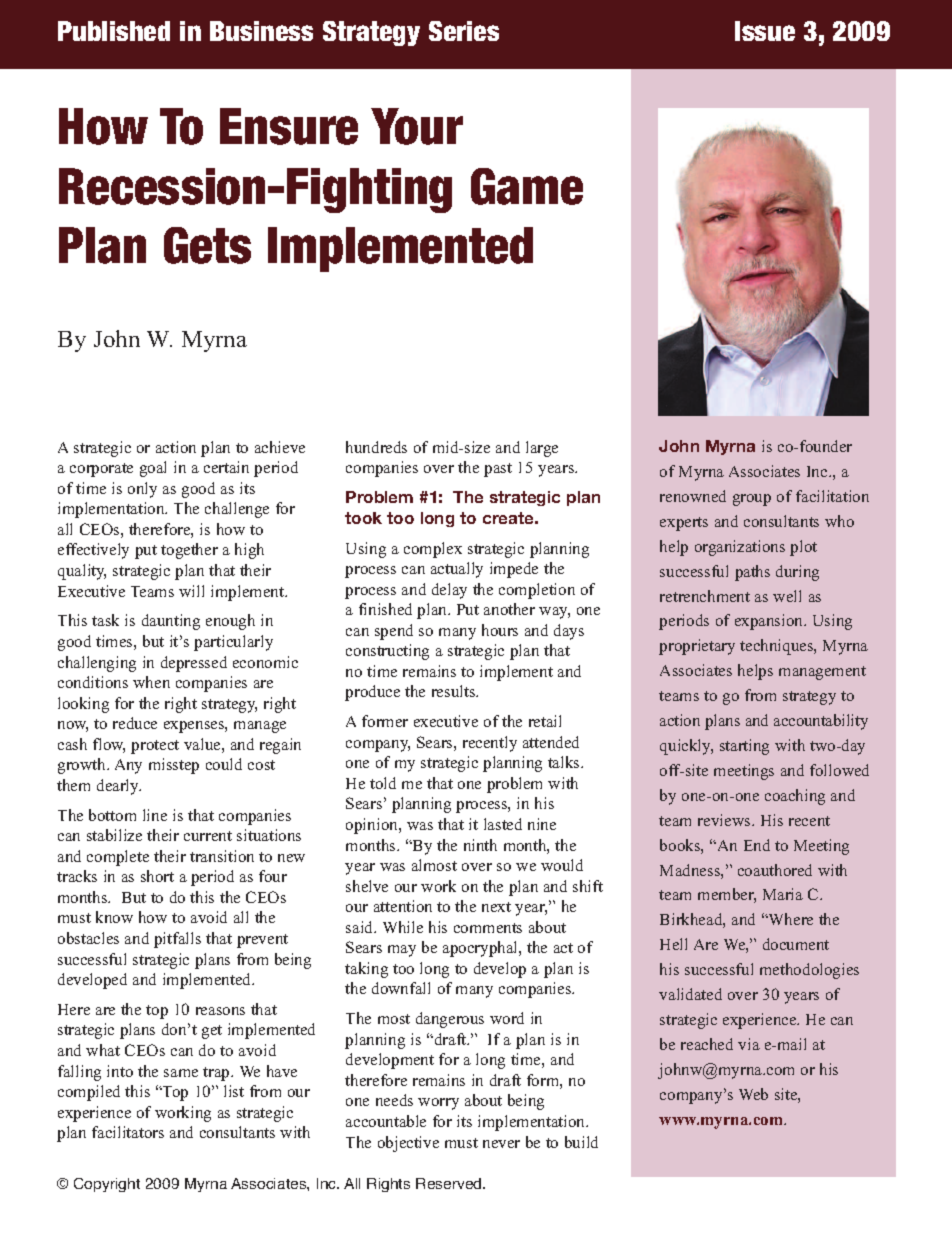  Describe the element at coordinates (765, 31) in the document. I see `Issue` at that location.
